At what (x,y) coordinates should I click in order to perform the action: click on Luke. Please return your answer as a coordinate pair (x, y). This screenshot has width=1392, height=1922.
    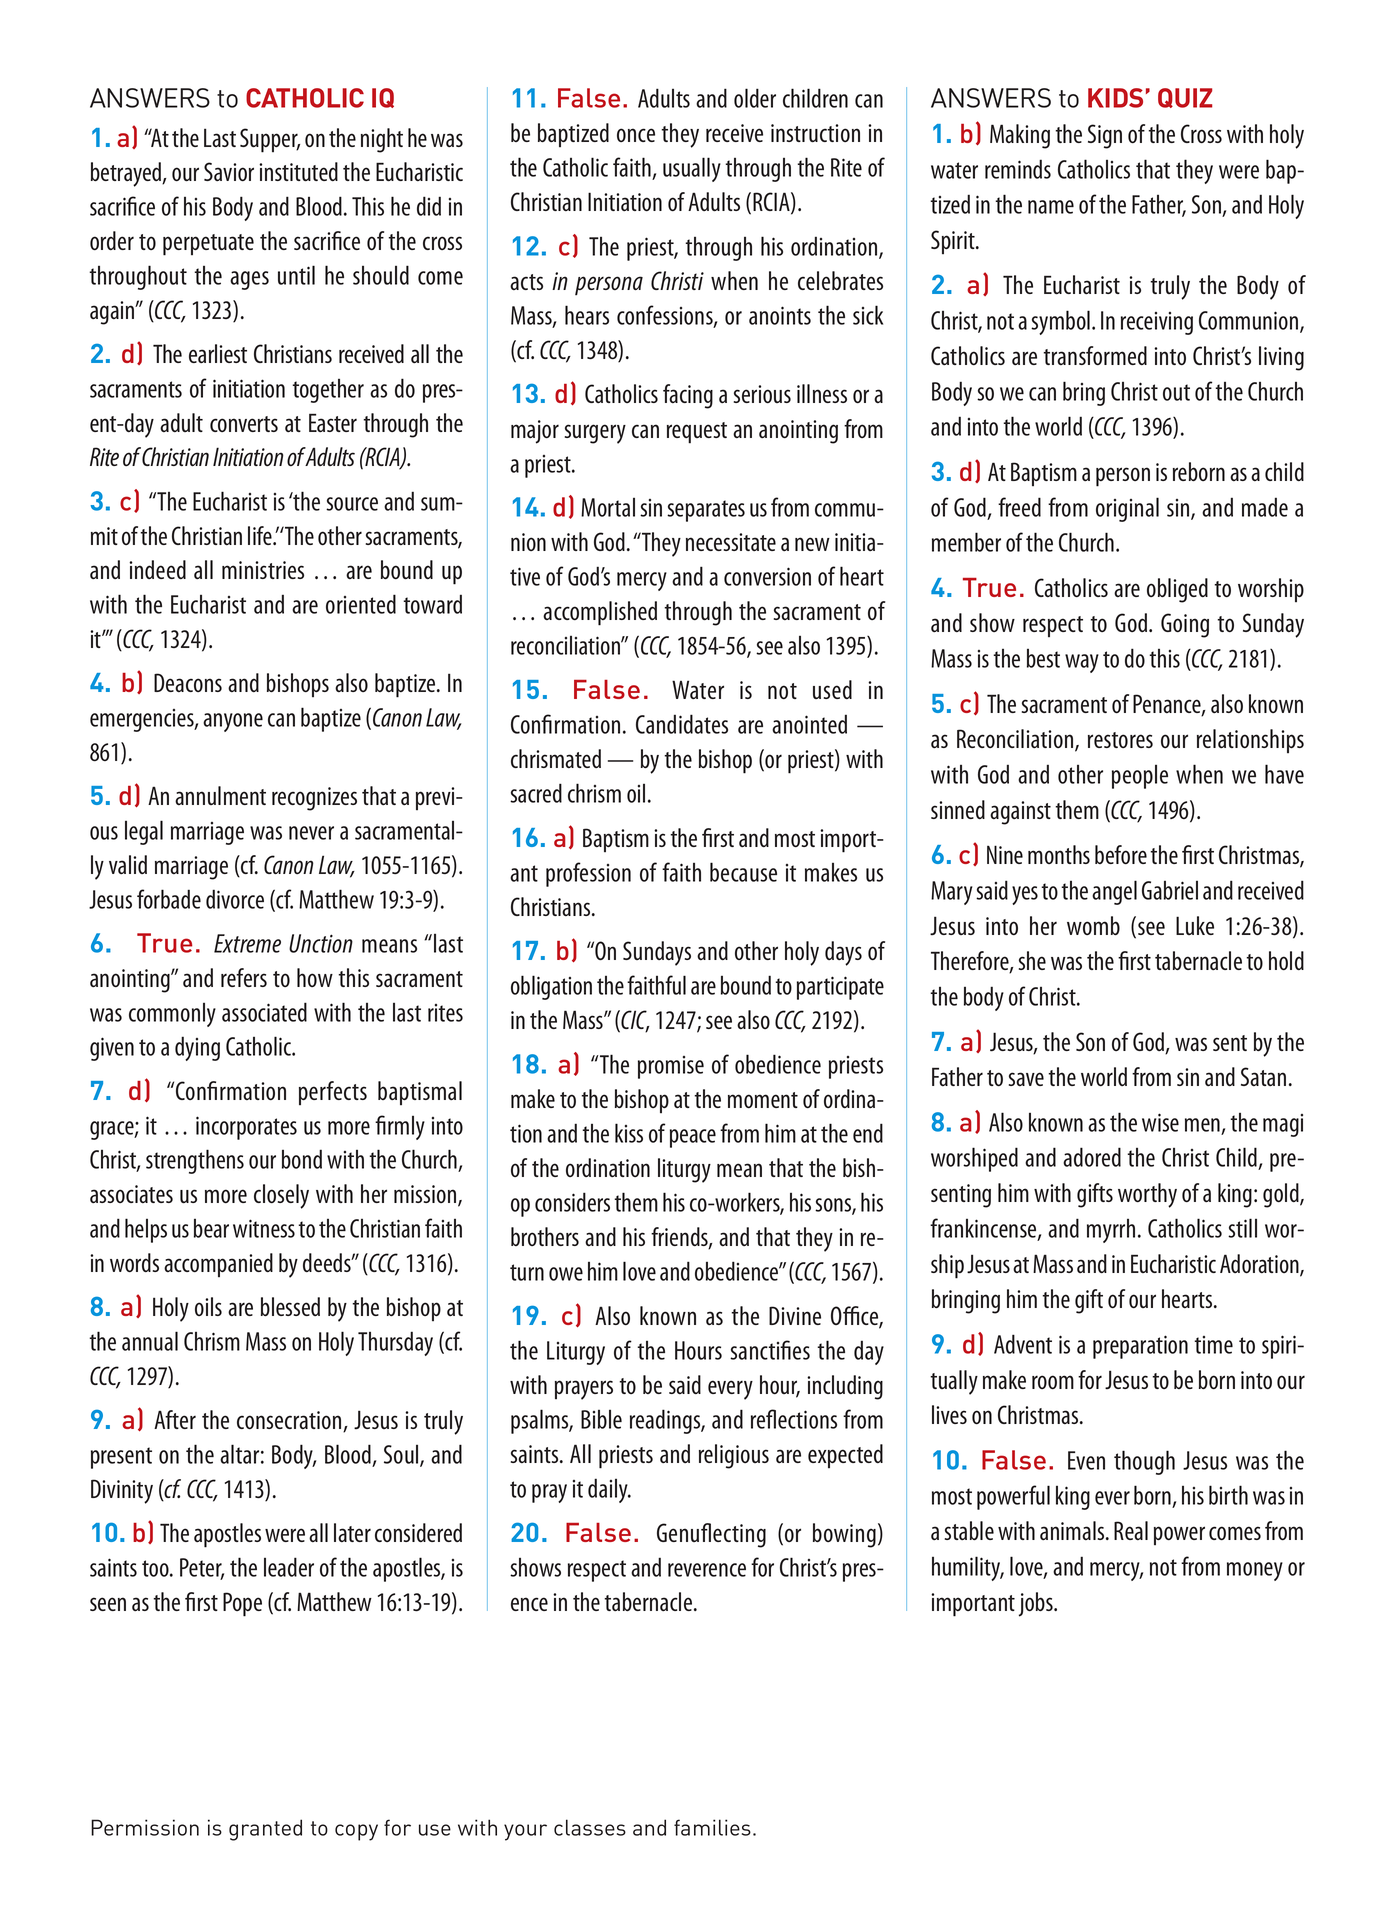
    Looking at the image, I should click on (1195, 925).
